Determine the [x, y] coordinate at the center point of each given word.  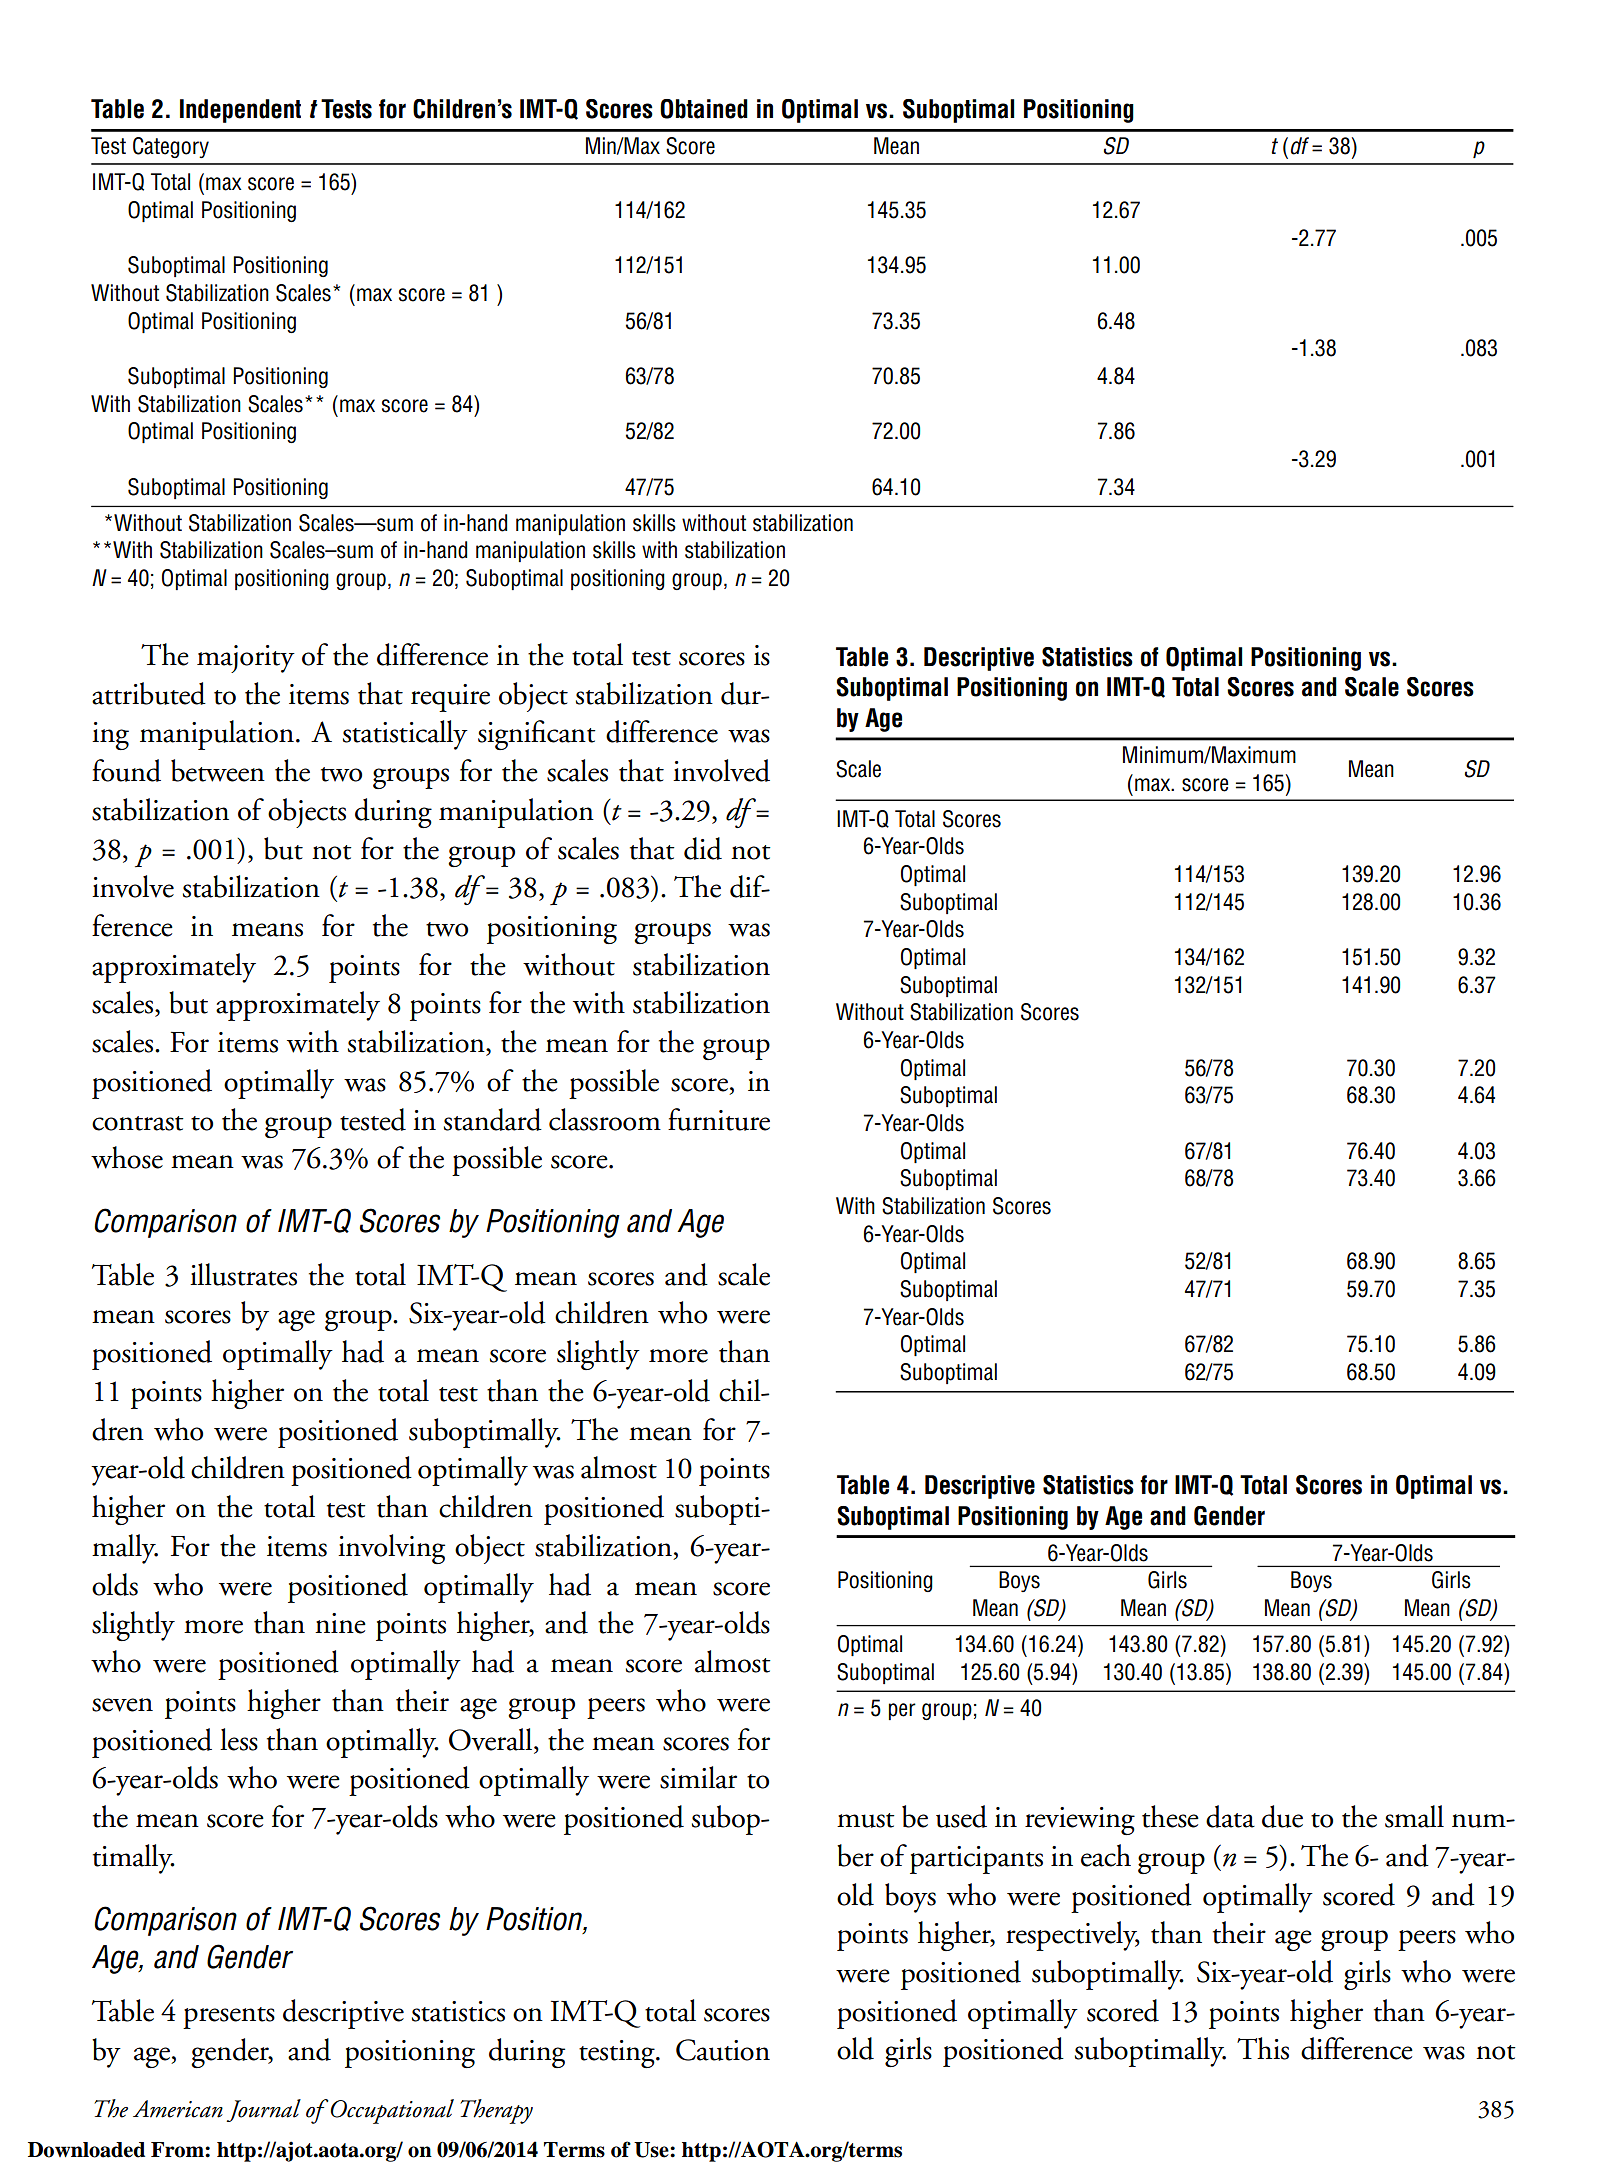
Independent [240, 111]
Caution [723, 2050]
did [703, 848]
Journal [264, 2110]
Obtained [704, 109]
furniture [719, 1119]
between [218, 770]
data [1230, 1816]
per [902, 1711]
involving [391, 1549]
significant [537, 735]
